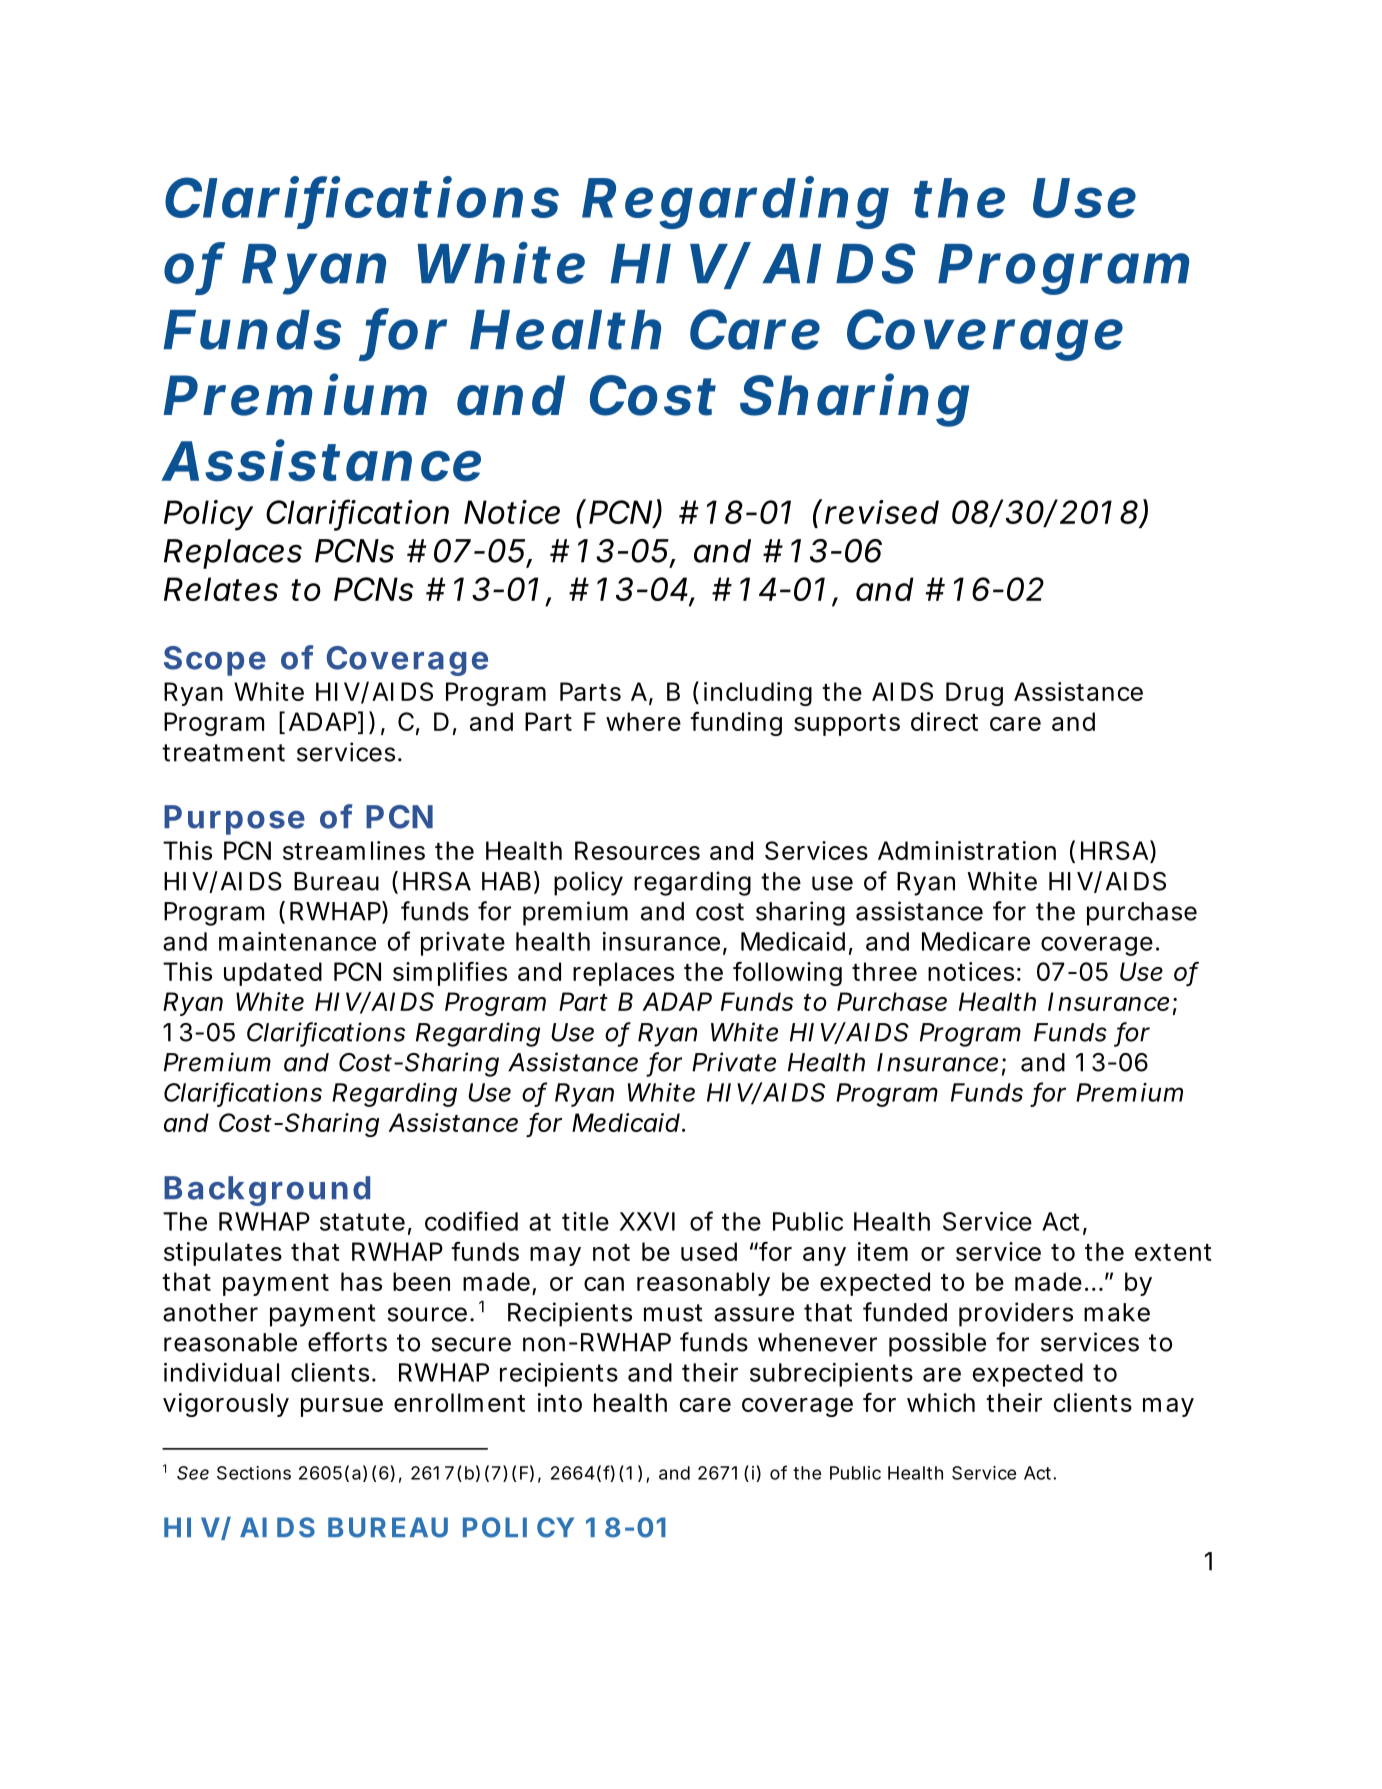  Describe the element at coordinates (944, 721) in the screenshot. I see `direct` at that location.
